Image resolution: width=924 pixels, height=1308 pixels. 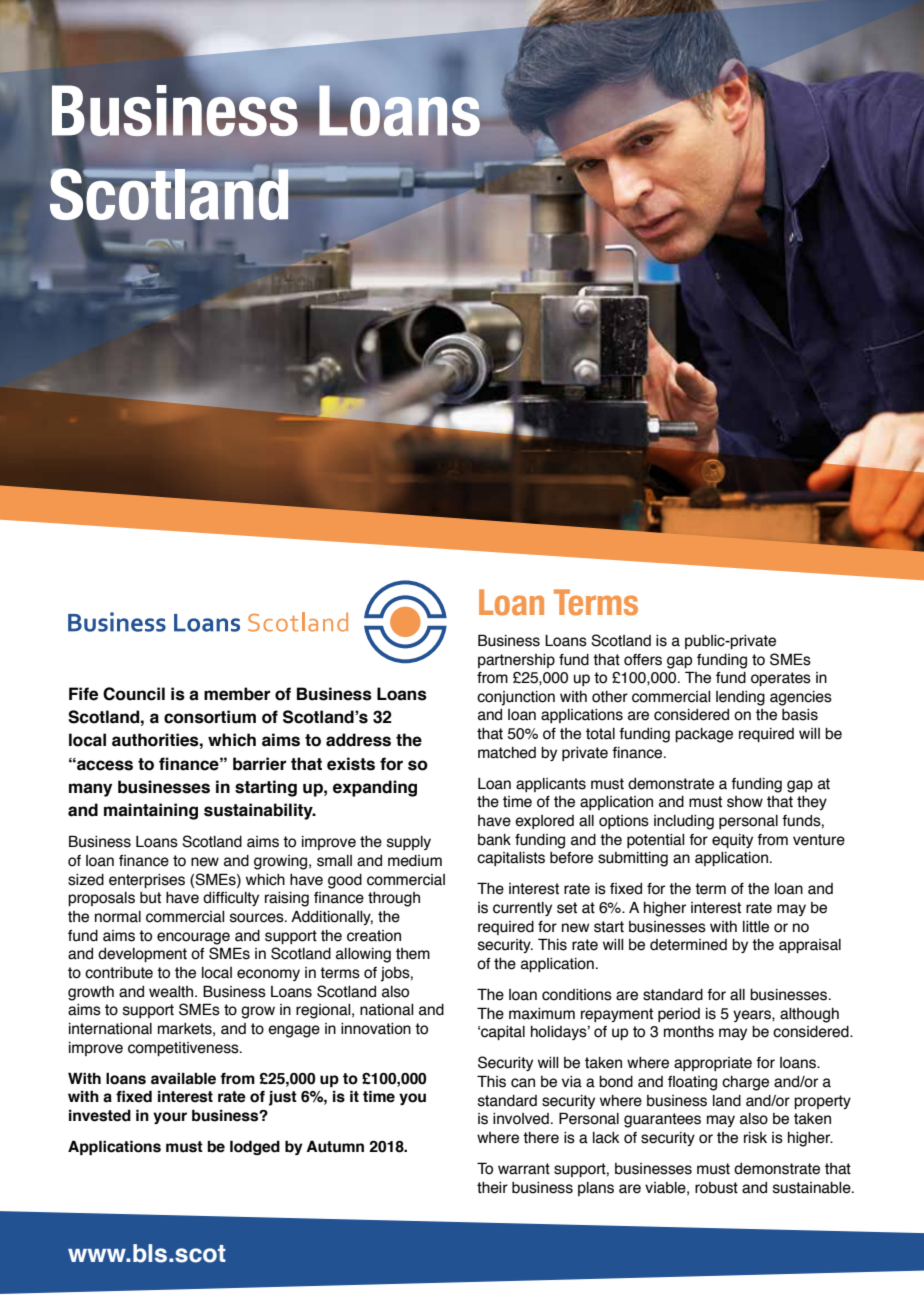 I want to click on lending, so click(x=740, y=698).
